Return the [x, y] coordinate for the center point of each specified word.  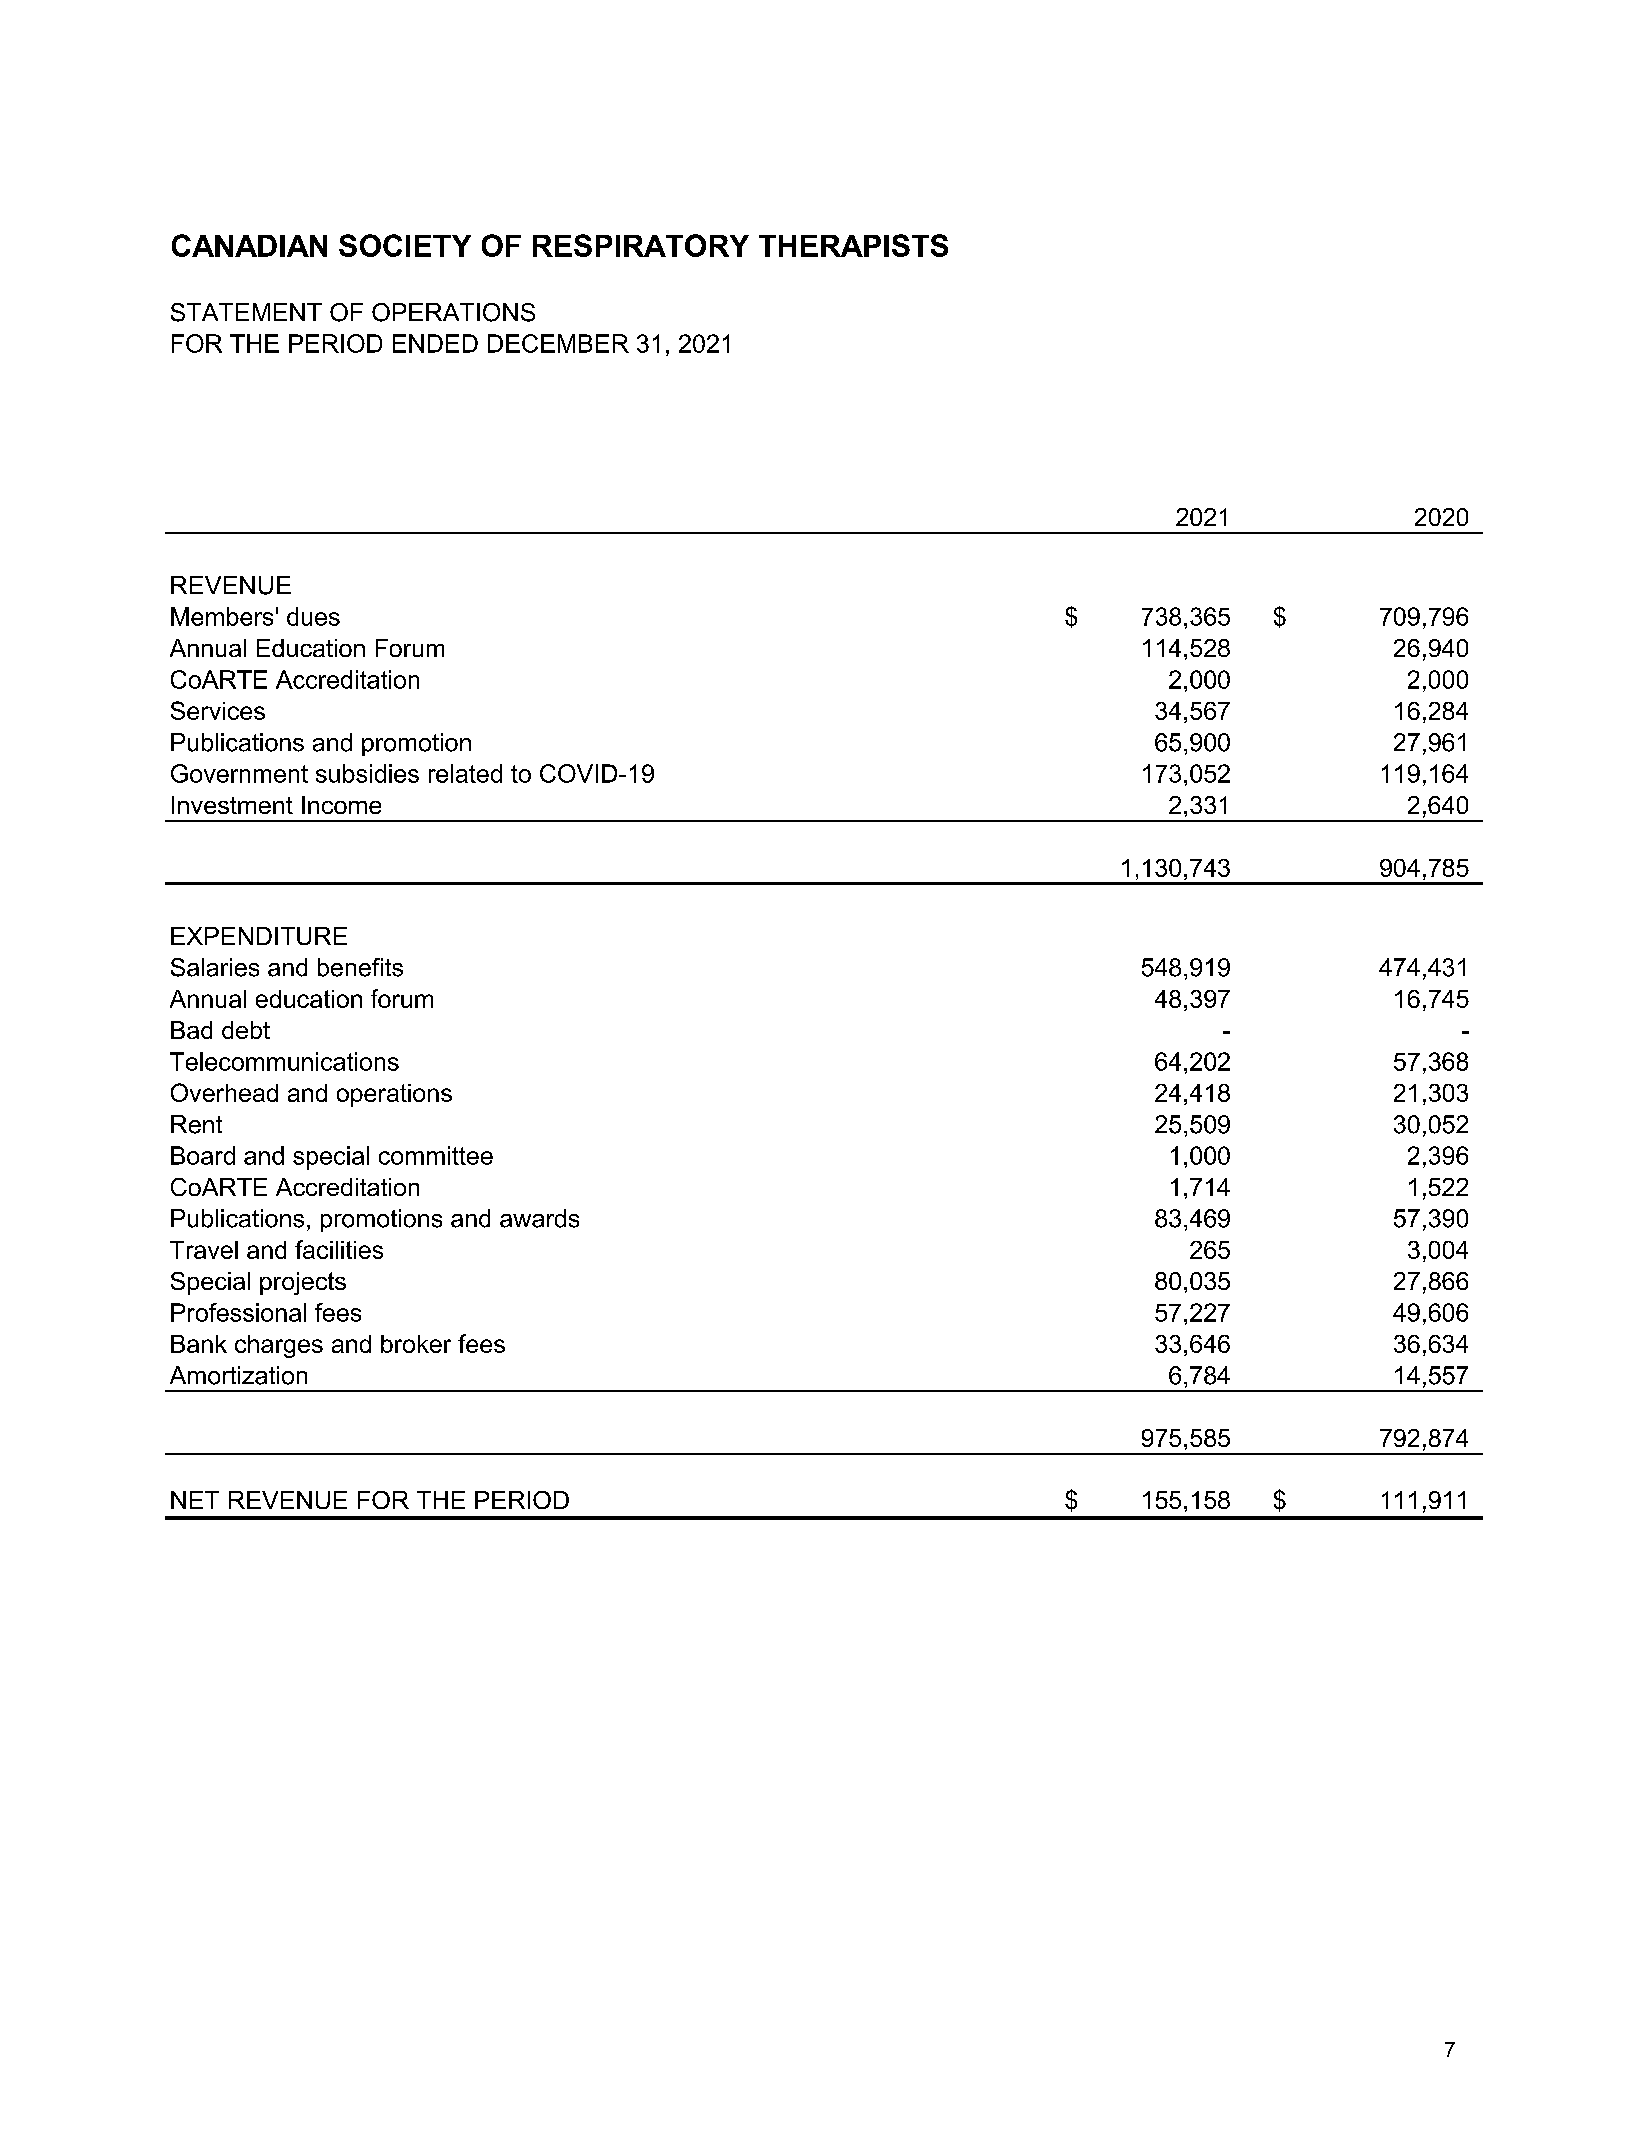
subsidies [367, 773]
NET [195, 1500]
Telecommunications [284, 1061]
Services [218, 710]
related [465, 773]
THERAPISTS [853, 245]
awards [539, 1218]
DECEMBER [558, 343]
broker [416, 1344]
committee [436, 1155]
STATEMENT [246, 312]
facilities [339, 1249]
